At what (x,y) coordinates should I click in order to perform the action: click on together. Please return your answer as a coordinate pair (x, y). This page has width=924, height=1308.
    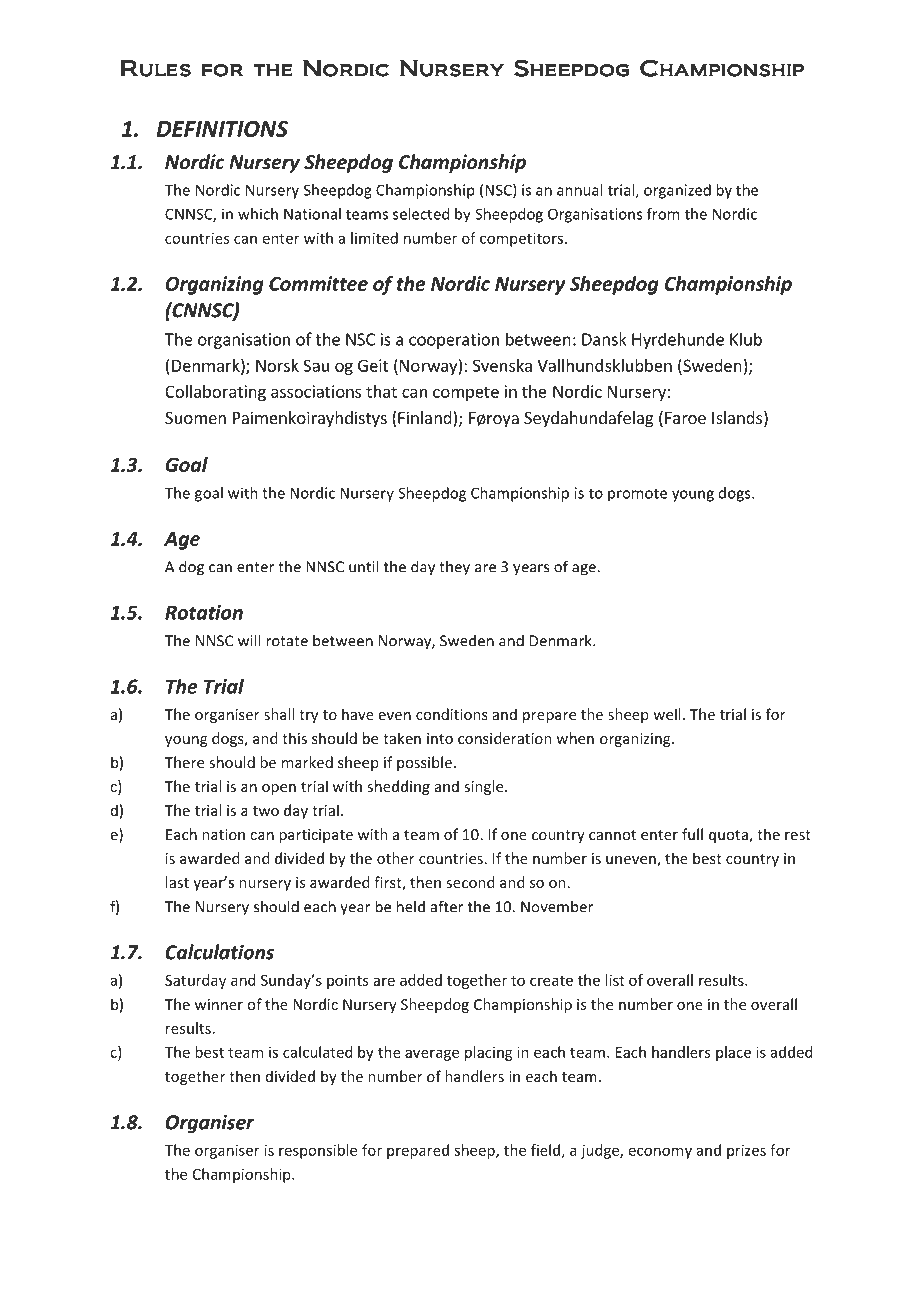
    Looking at the image, I should click on (195, 1077).
